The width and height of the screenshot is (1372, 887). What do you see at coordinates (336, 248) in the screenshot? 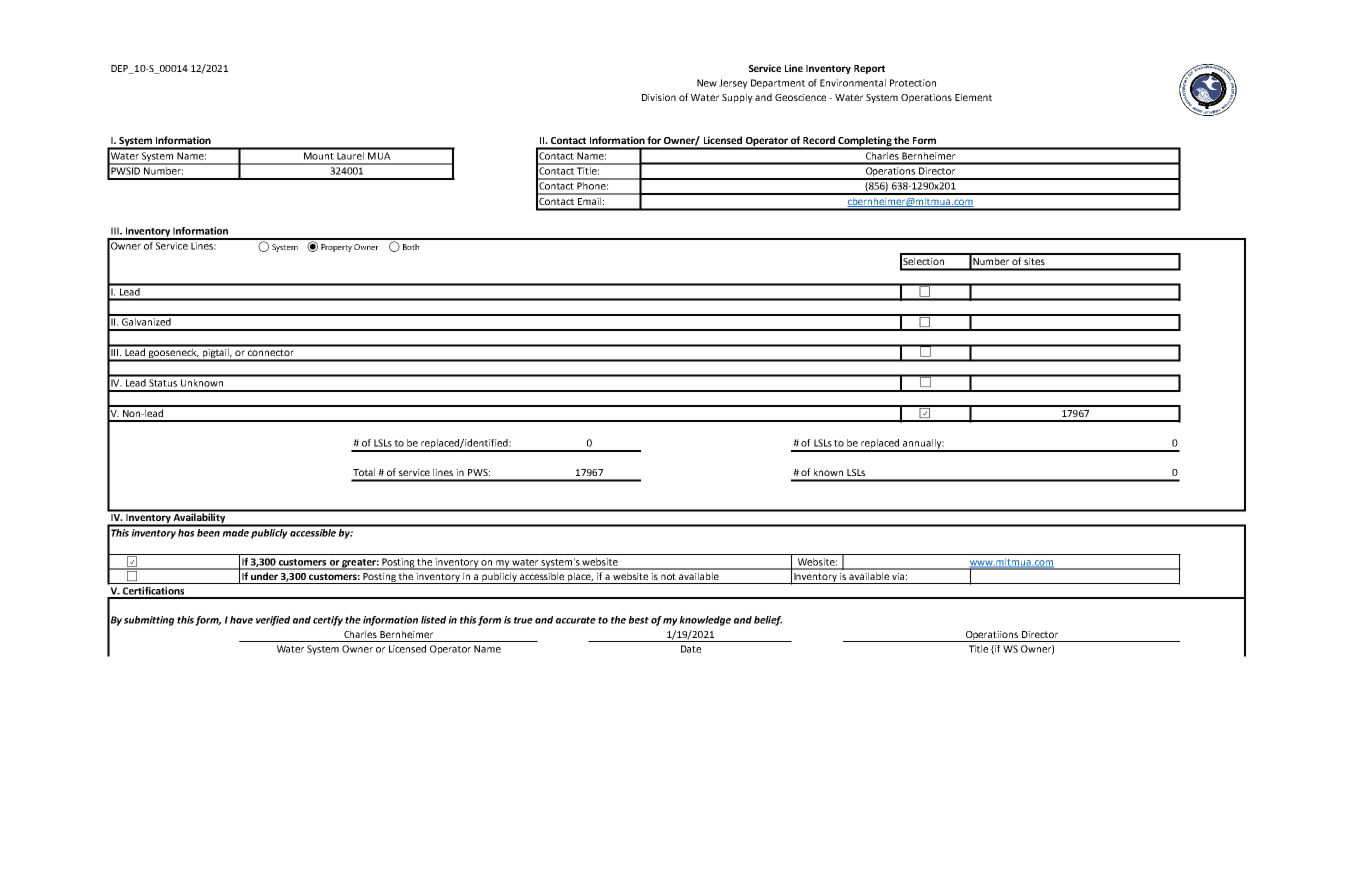
I see `Property` at bounding box center [336, 248].
